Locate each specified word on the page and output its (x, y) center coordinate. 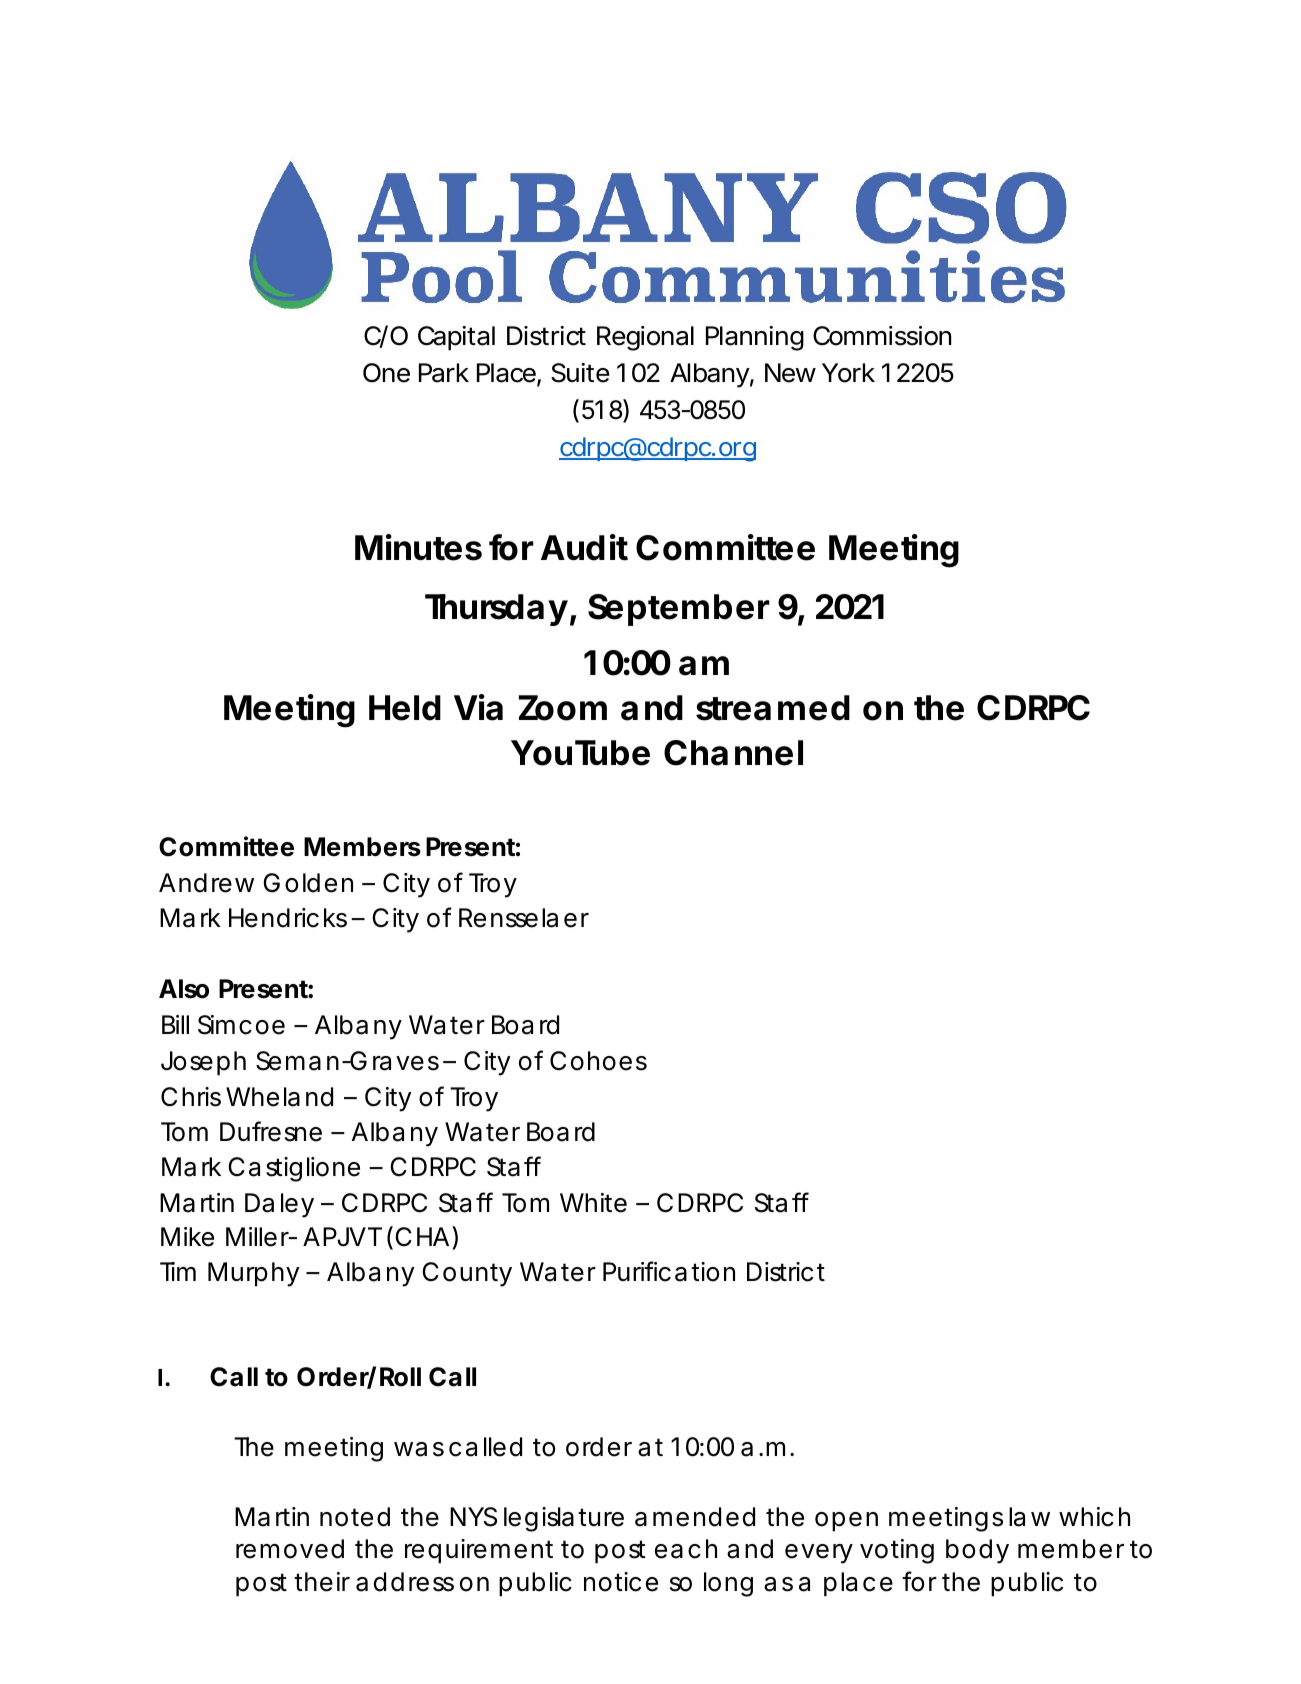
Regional (645, 338)
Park (444, 373)
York (848, 373)
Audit (584, 547)
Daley (279, 1205)
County (467, 1274)
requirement (479, 1551)
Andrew (206, 883)
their (322, 1582)
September (679, 610)
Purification (669, 1271)
